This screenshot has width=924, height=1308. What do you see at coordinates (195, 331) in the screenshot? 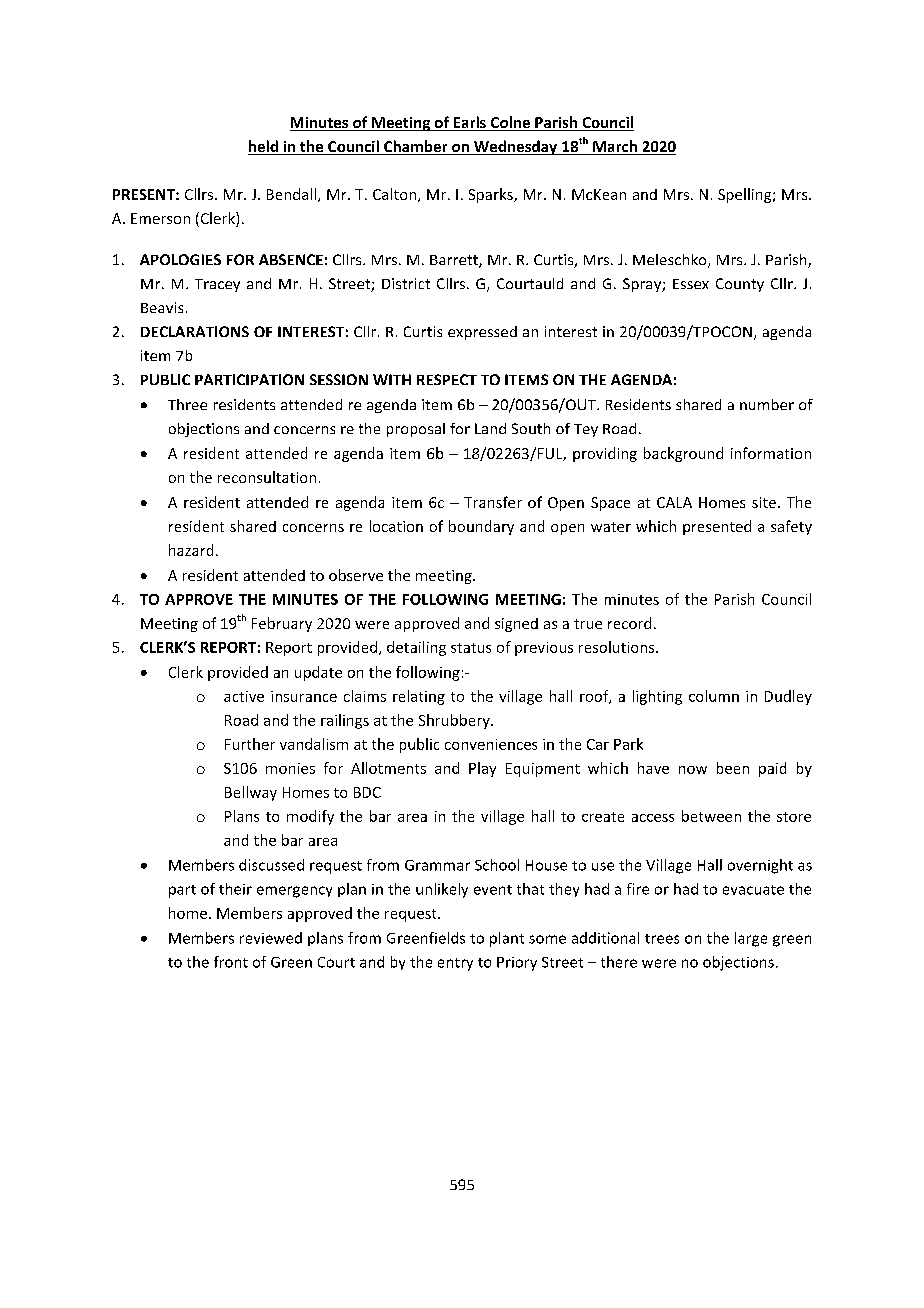
I see `DECLARATIONS` at bounding box center [195, 331].
